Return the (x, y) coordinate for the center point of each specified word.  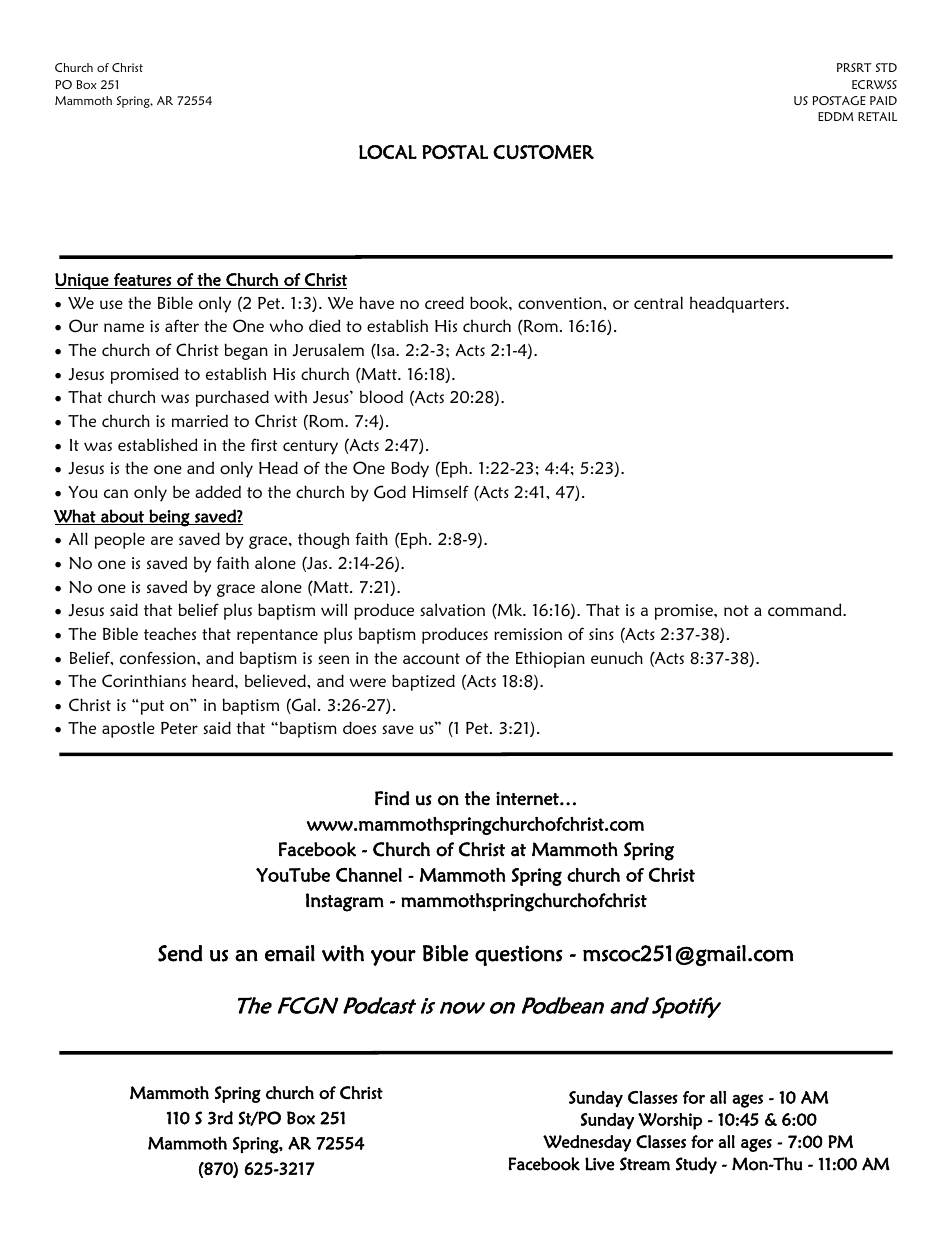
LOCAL (388, 152)
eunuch (617, 657)
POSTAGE (839, 100)
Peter (179, 728)
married (200, 420)
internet (528, 799)
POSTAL (455, 152)
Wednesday (587, 1143)
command (806, 609)
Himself (441, 491)
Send (180, 953)
